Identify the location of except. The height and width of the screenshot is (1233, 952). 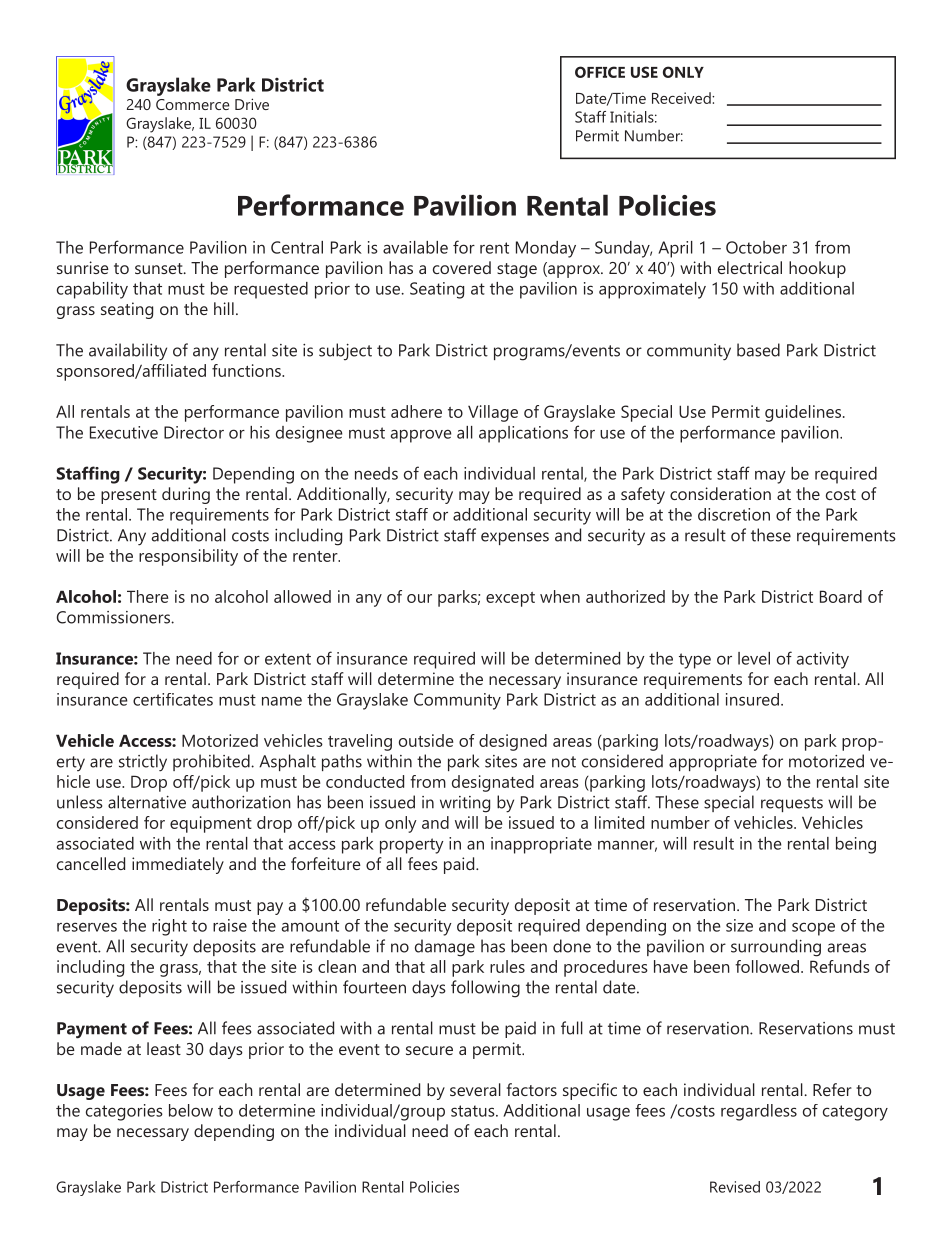
(510, 599).
